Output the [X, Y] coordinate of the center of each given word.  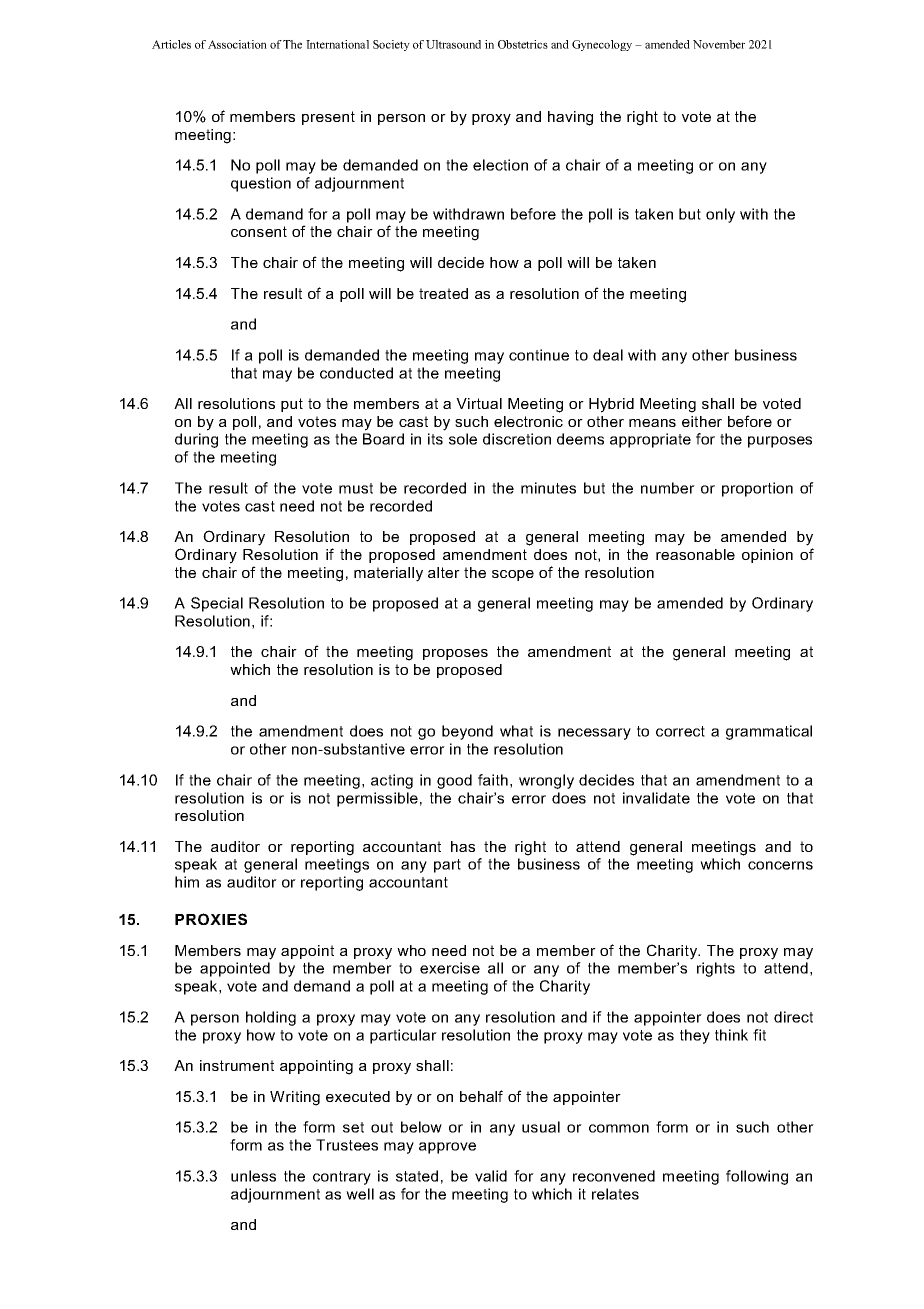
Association [237, 44]
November [719, 44]
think [731, 1035]
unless [253, 1176]
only [720, 215]
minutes [548, 488]
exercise [450, 968]
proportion [757, 489]
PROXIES [211, 919]
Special [217, 604]
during [196, 440]
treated [443, 293]
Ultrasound [453, 44]
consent [259, 231]
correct [680, 731]
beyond [467, 732]
